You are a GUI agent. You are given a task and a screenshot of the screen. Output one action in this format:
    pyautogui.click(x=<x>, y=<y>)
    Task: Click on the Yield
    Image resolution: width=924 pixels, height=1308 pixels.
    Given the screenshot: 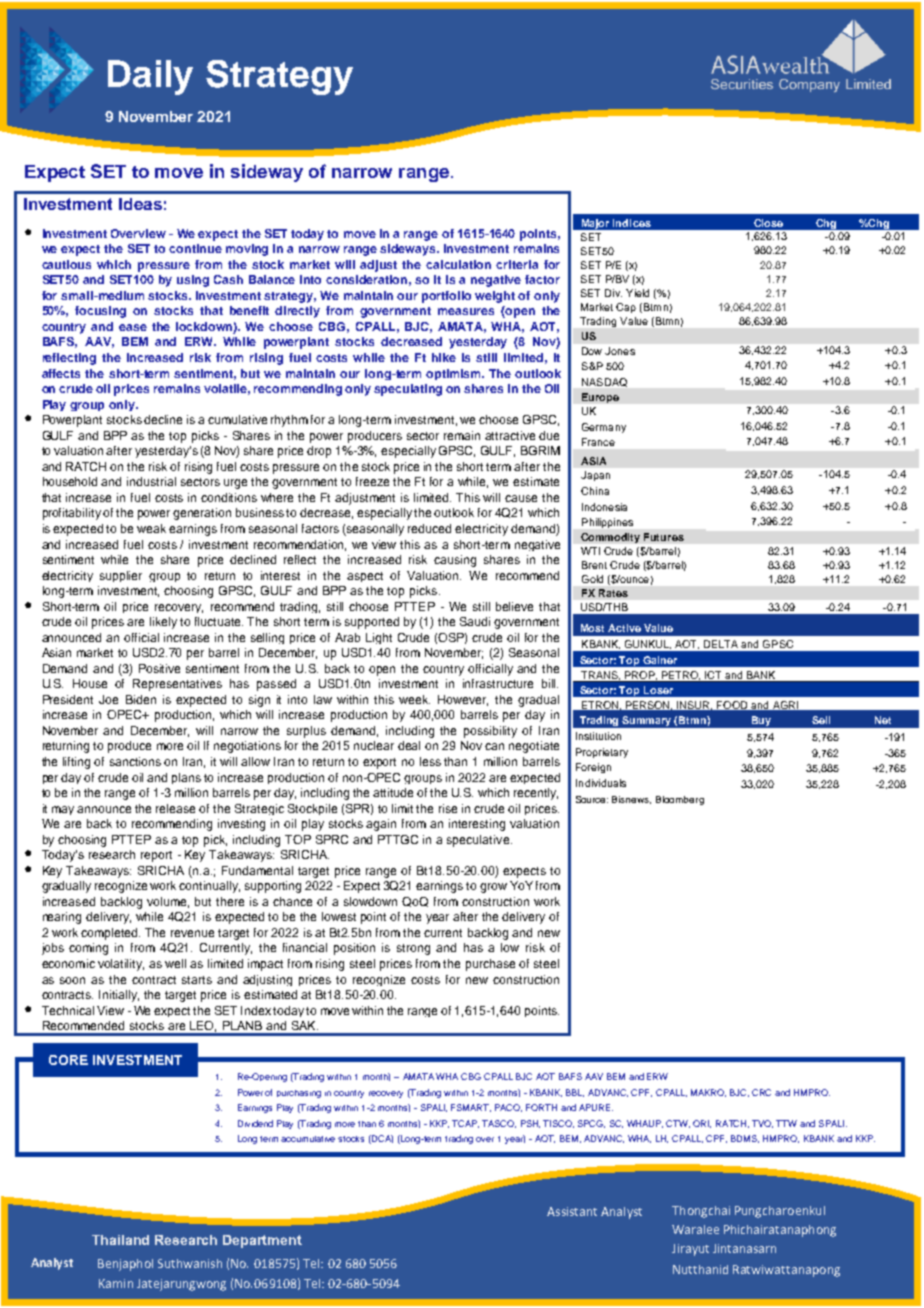 What is the action you would take?
    pyautogui.click(x=637, y=293)
